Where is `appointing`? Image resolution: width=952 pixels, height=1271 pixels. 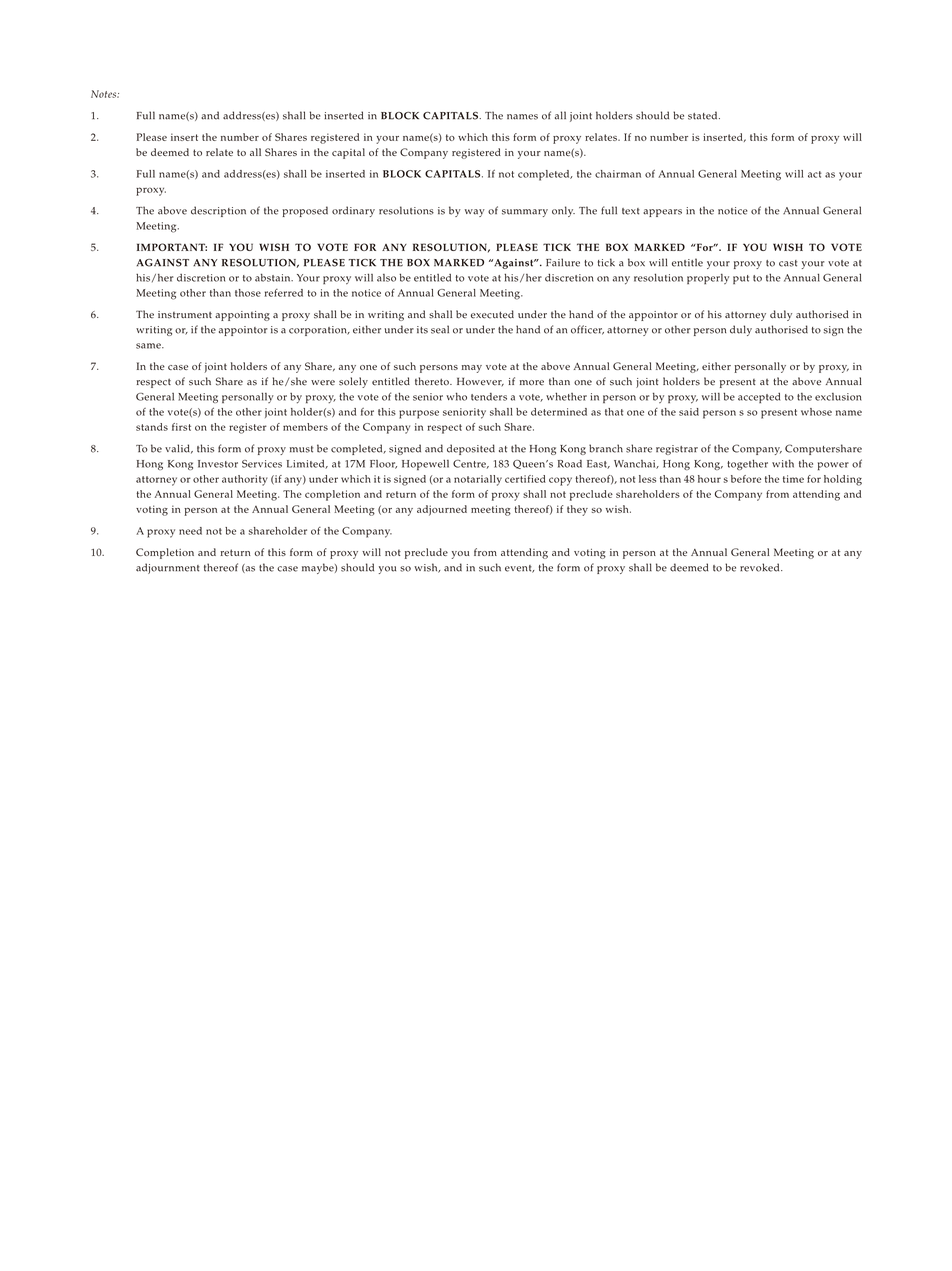
appointing is located at coordinates (242, 316).
